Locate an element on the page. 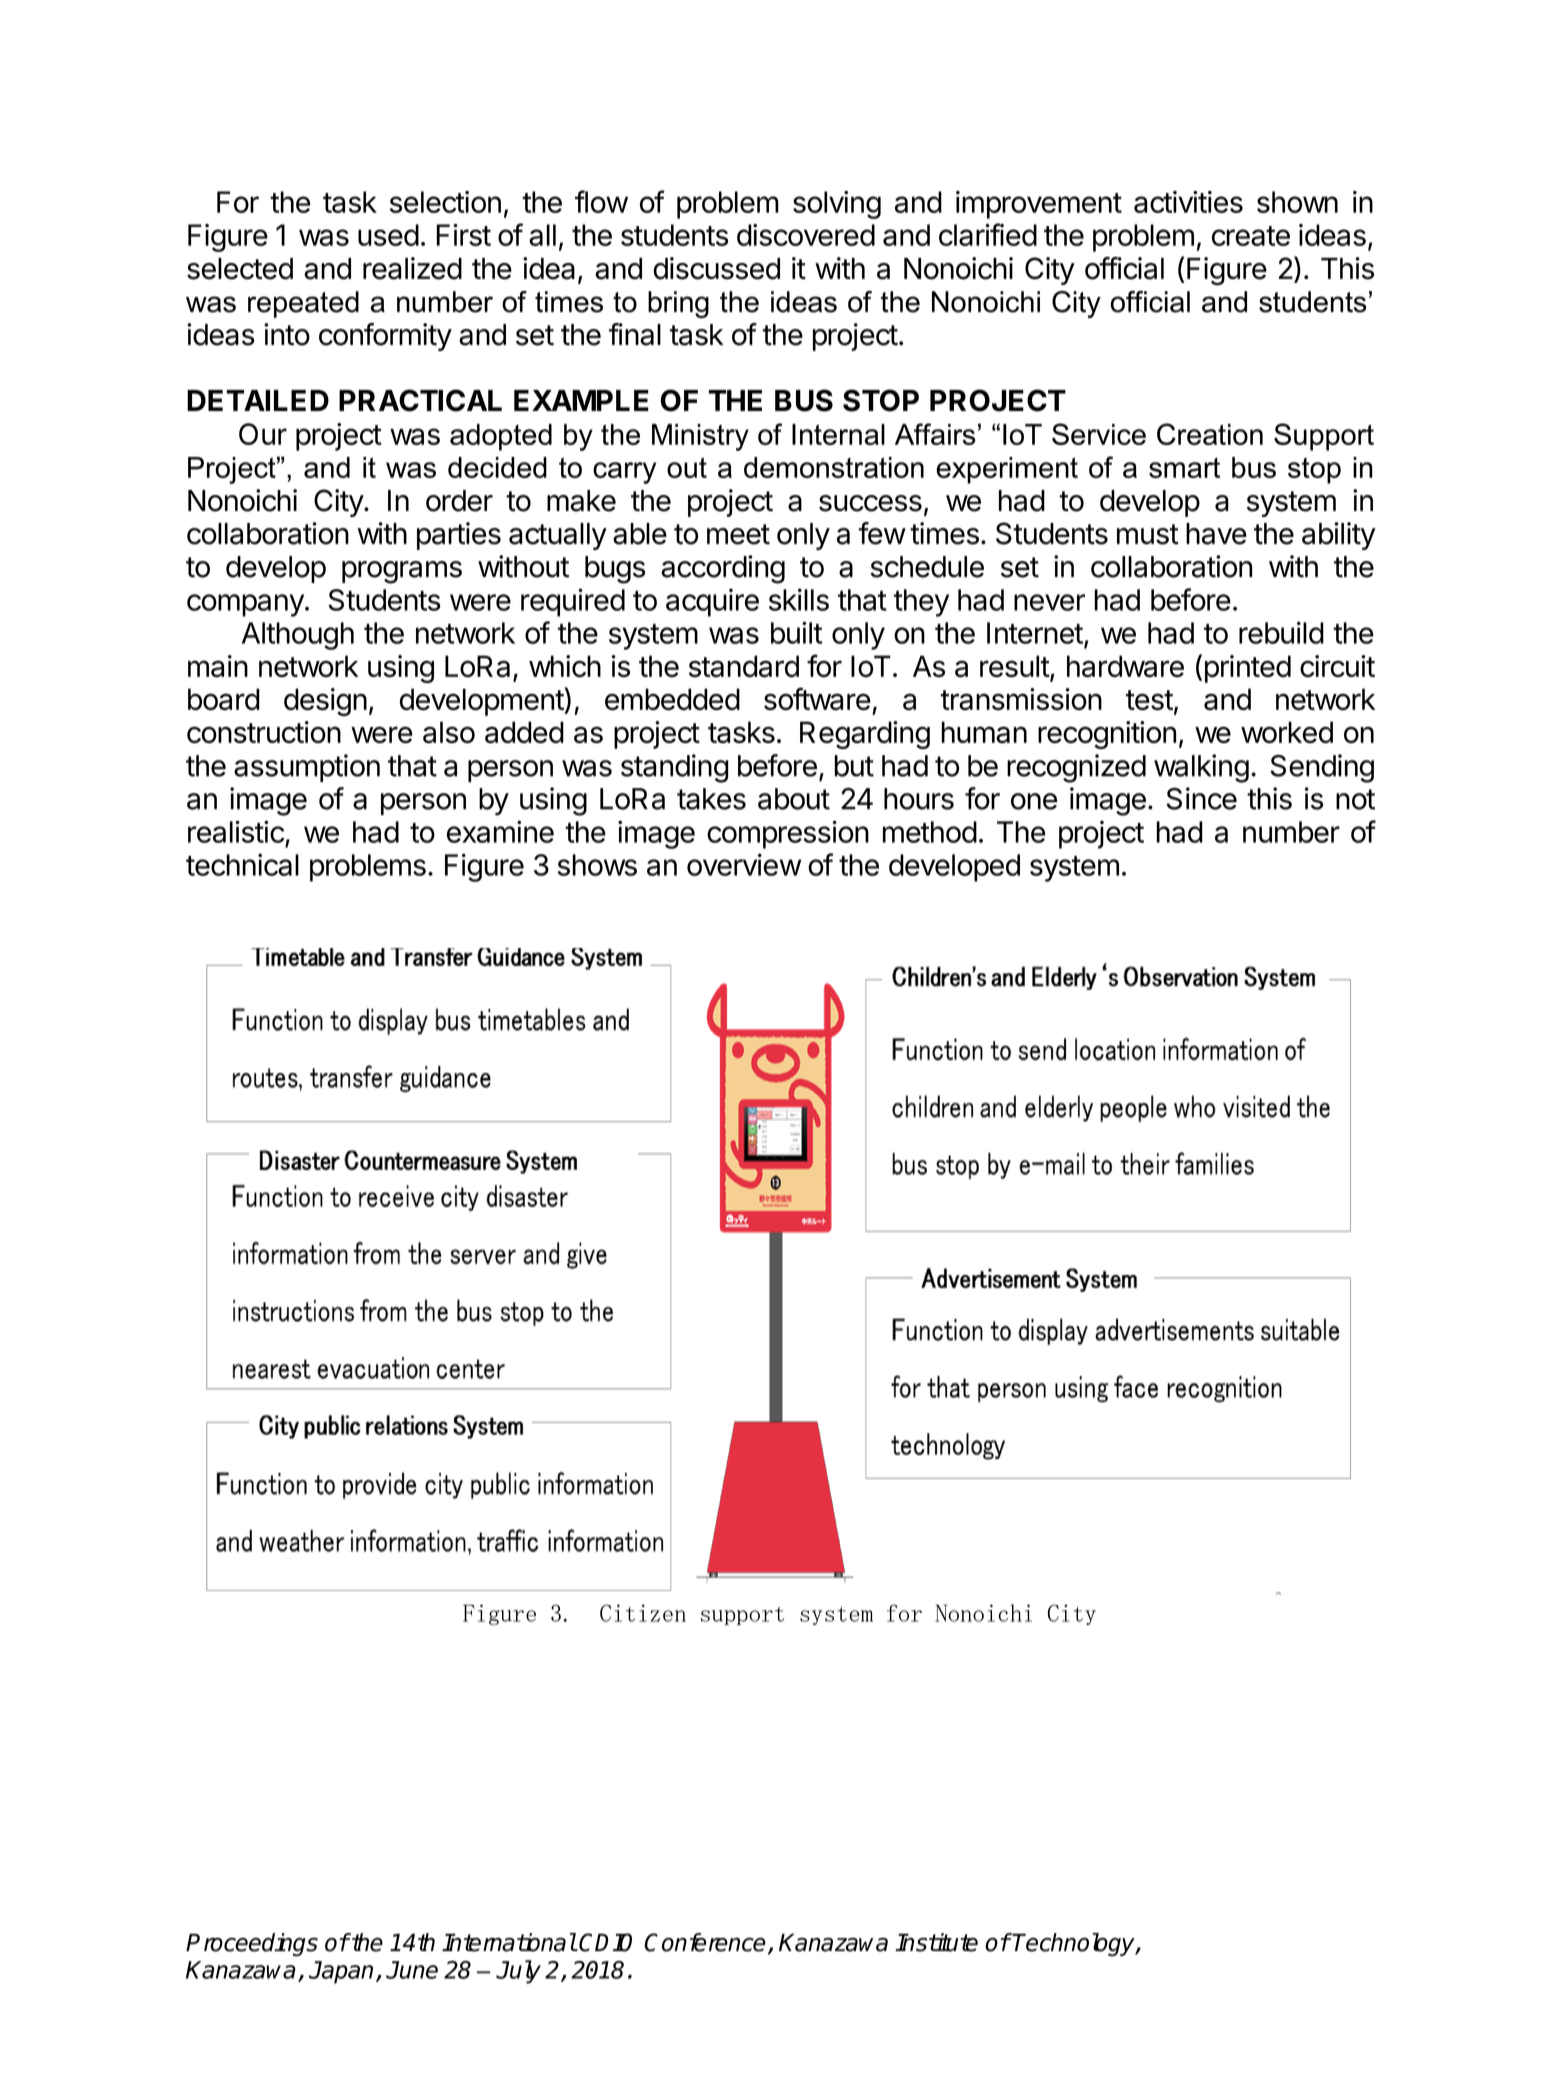 The height and width of the page is (2080, 1560). overview is located at coordinates (744, 864).
